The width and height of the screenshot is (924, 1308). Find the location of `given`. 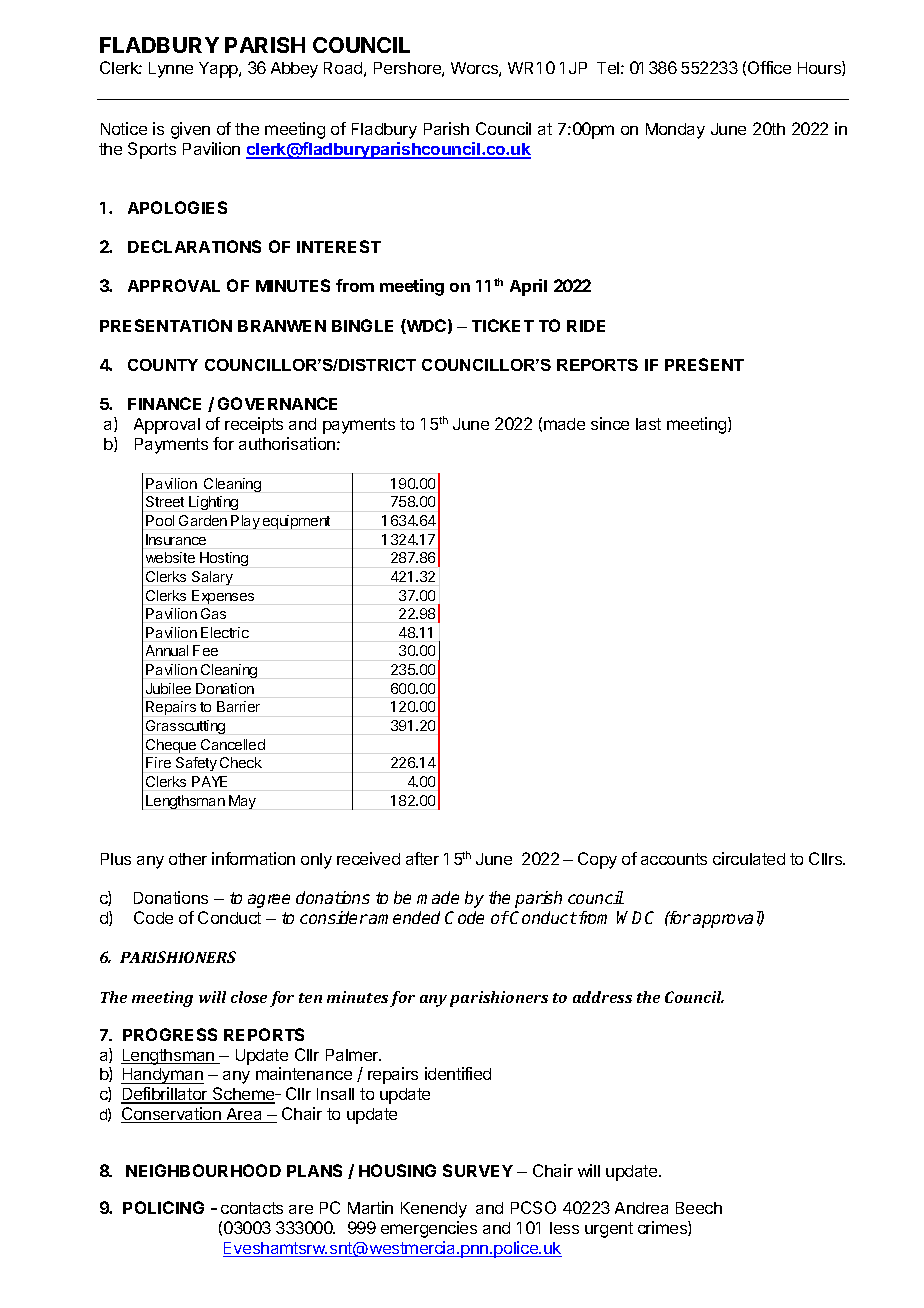

given is located at coordinates (190, 130).
